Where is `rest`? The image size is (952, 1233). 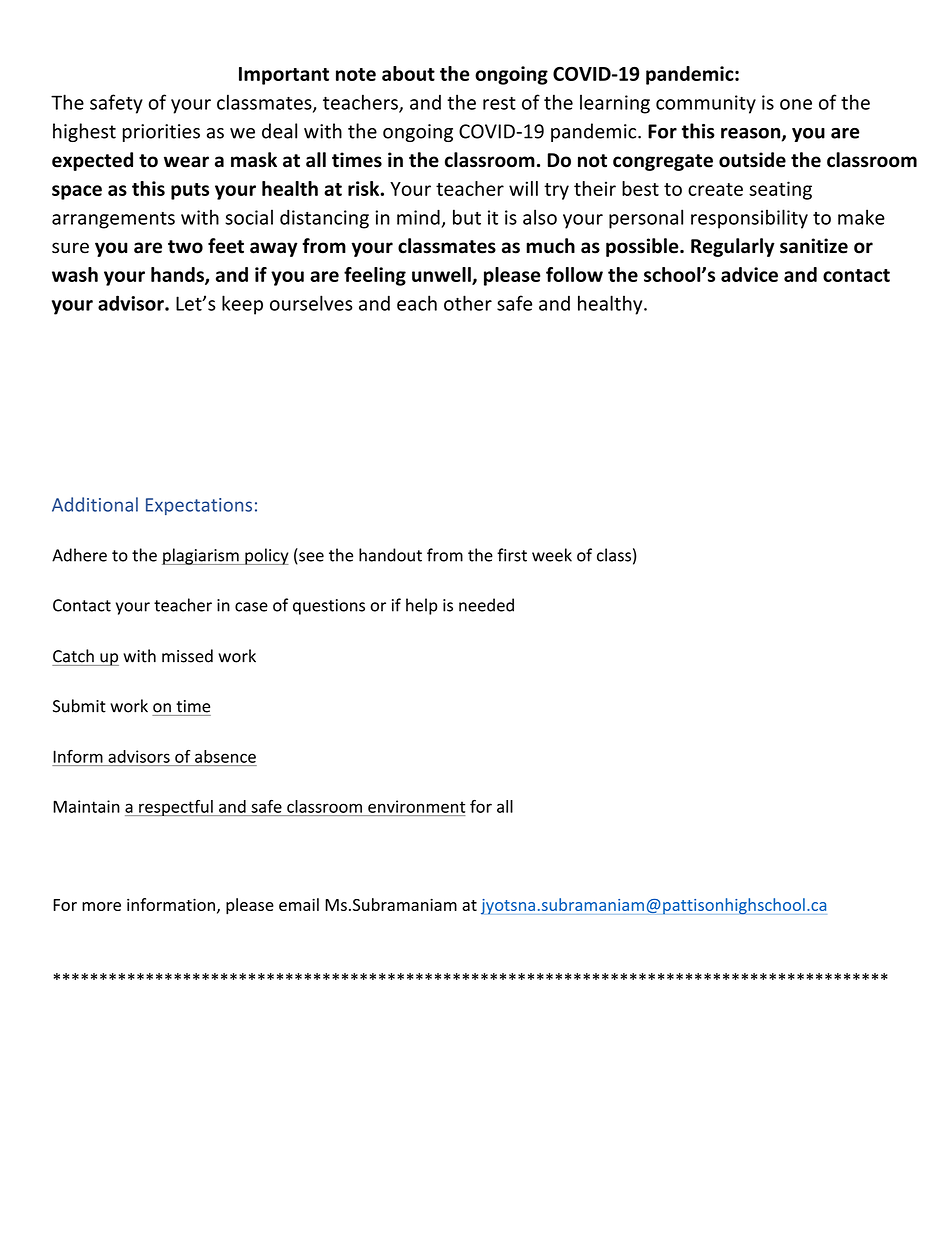
rest is located at coordinates (499, 103).
